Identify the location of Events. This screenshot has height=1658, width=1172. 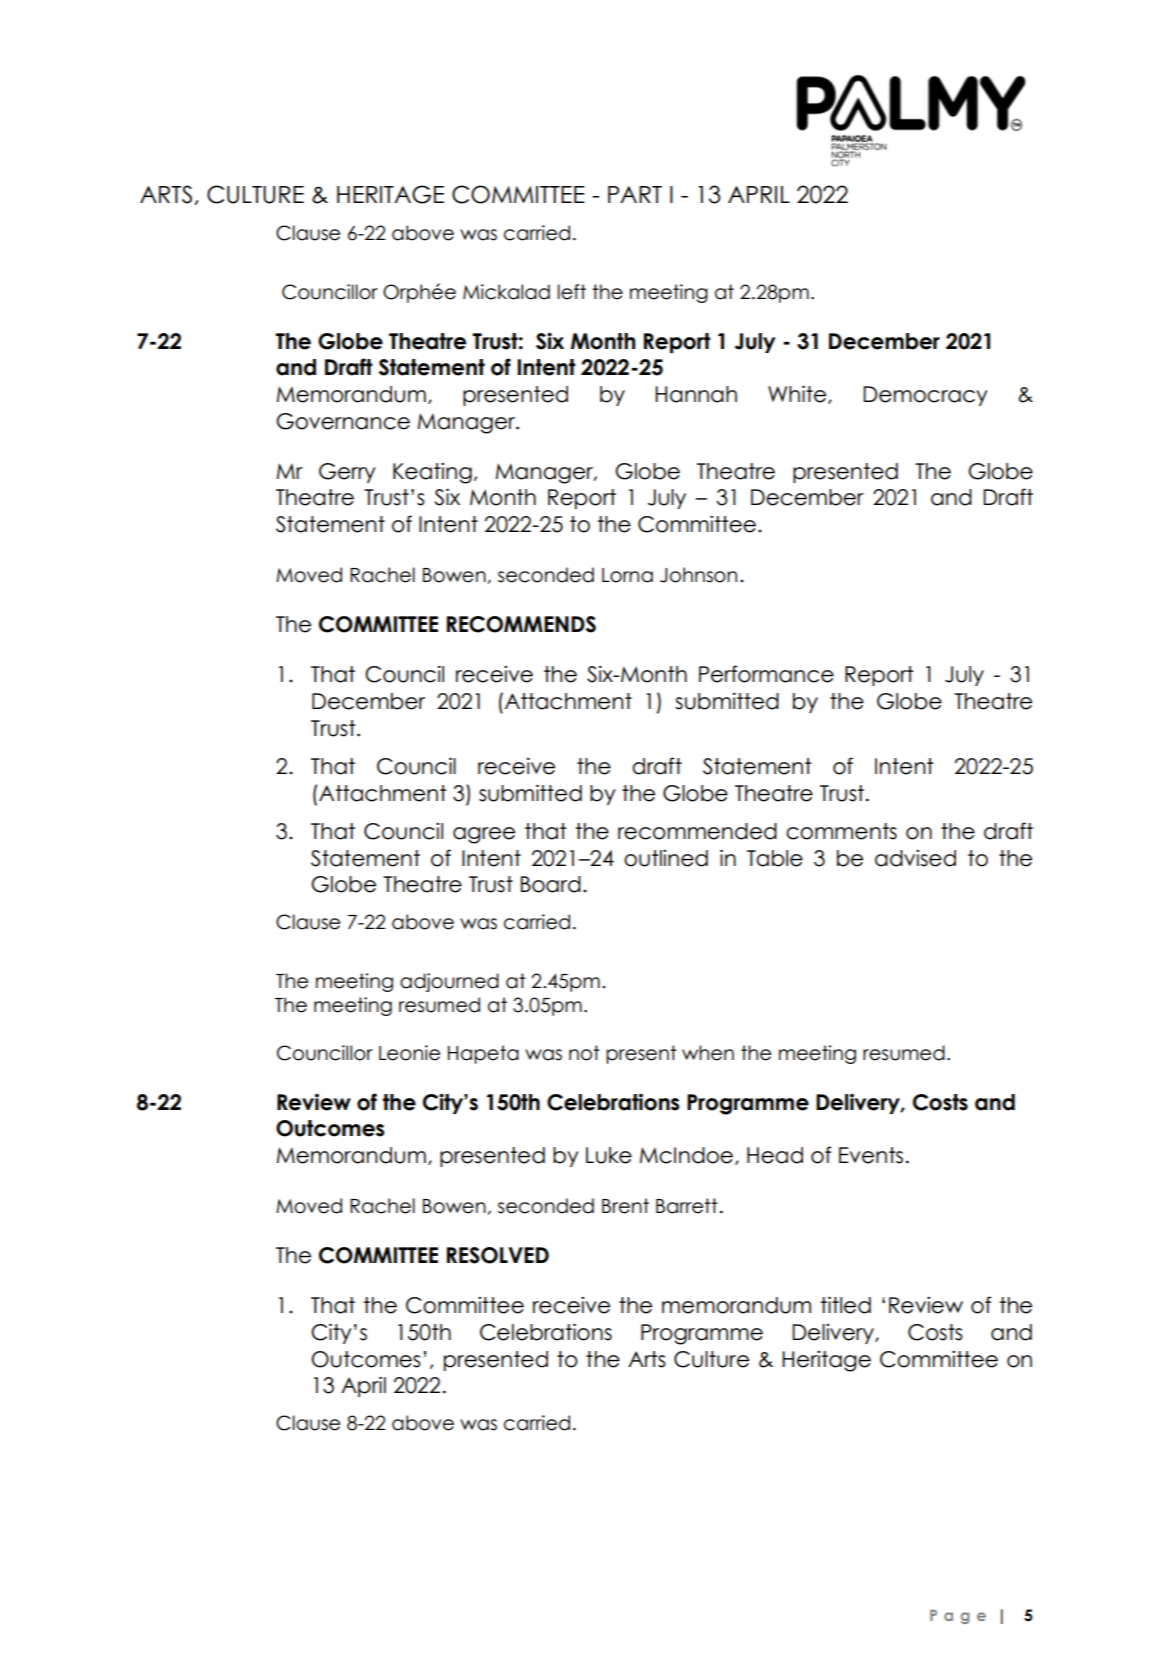
(871, 1155).
